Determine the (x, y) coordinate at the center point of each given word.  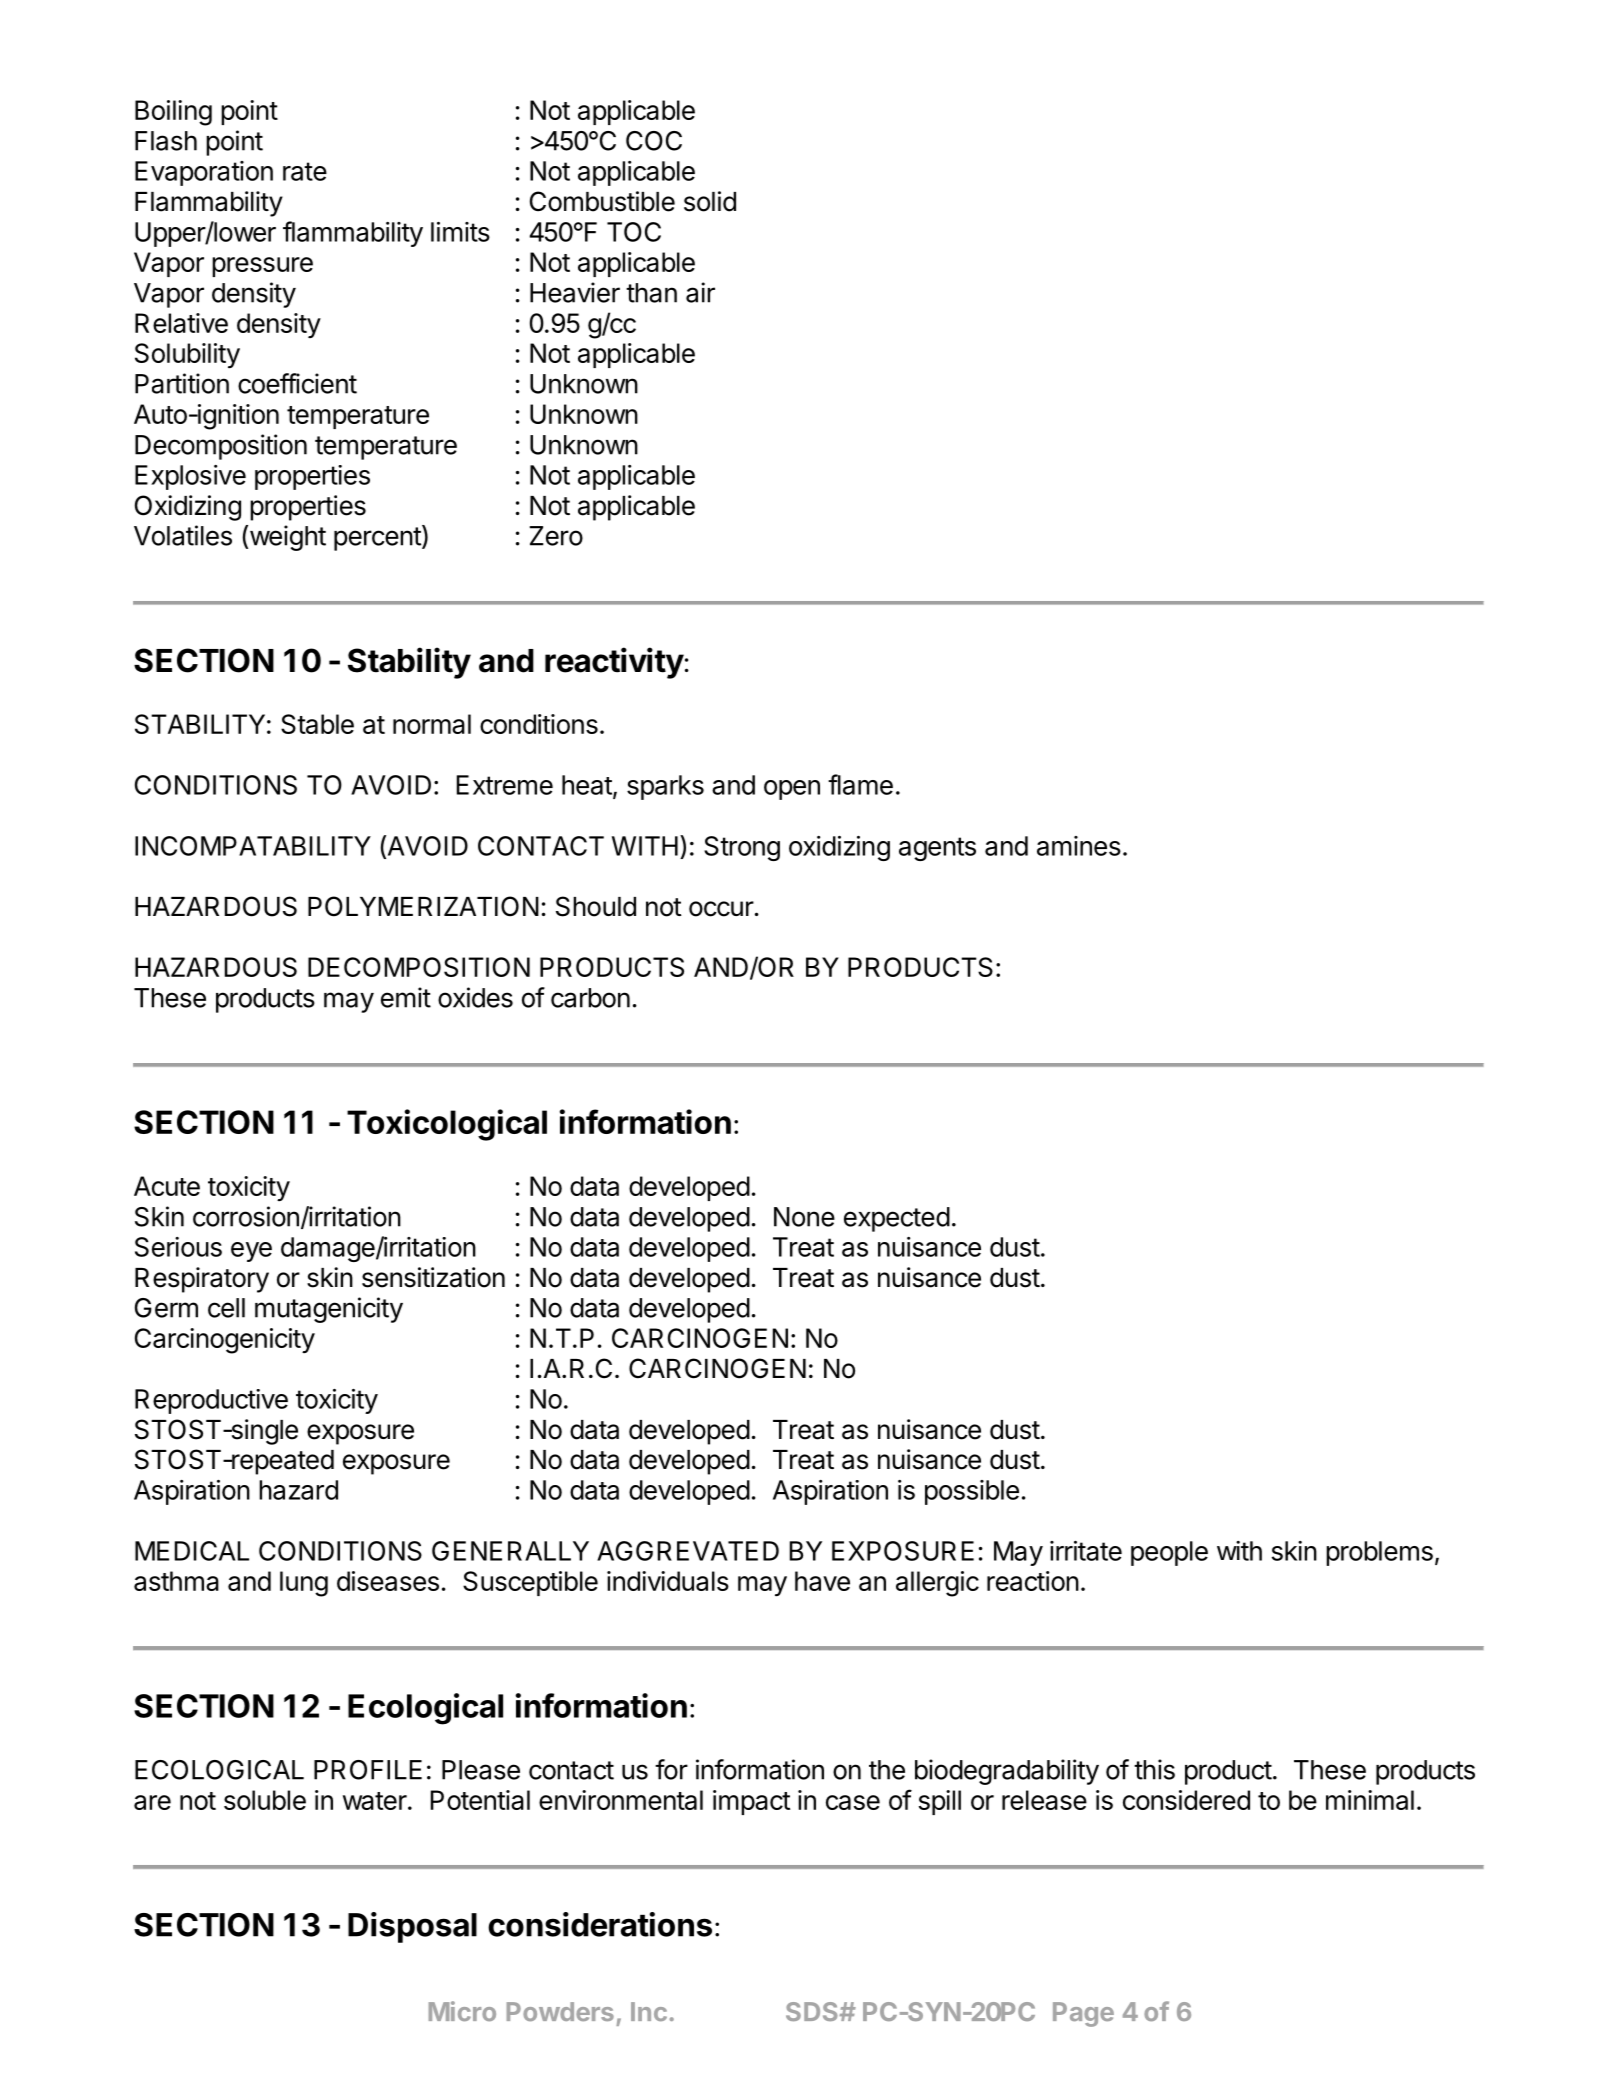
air (700, 292)
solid (710, 201)
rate (305, 171)
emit (406, 997)
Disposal (412, 1927)
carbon (590, 998)
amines (1079, 846)
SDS (813, 2011)
